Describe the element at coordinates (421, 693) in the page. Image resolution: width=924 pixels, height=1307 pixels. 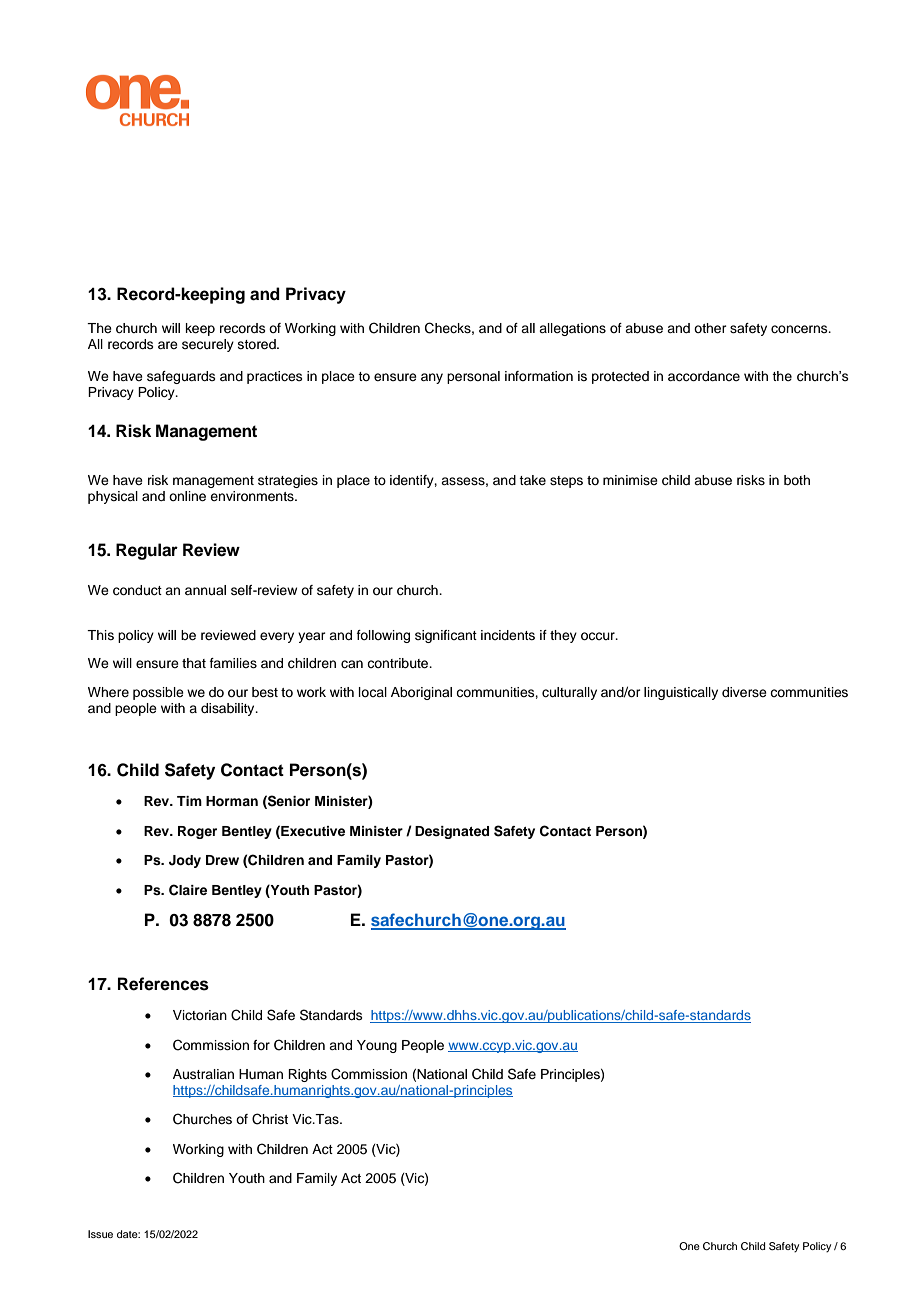
I see `Aboriginal` at that location.
